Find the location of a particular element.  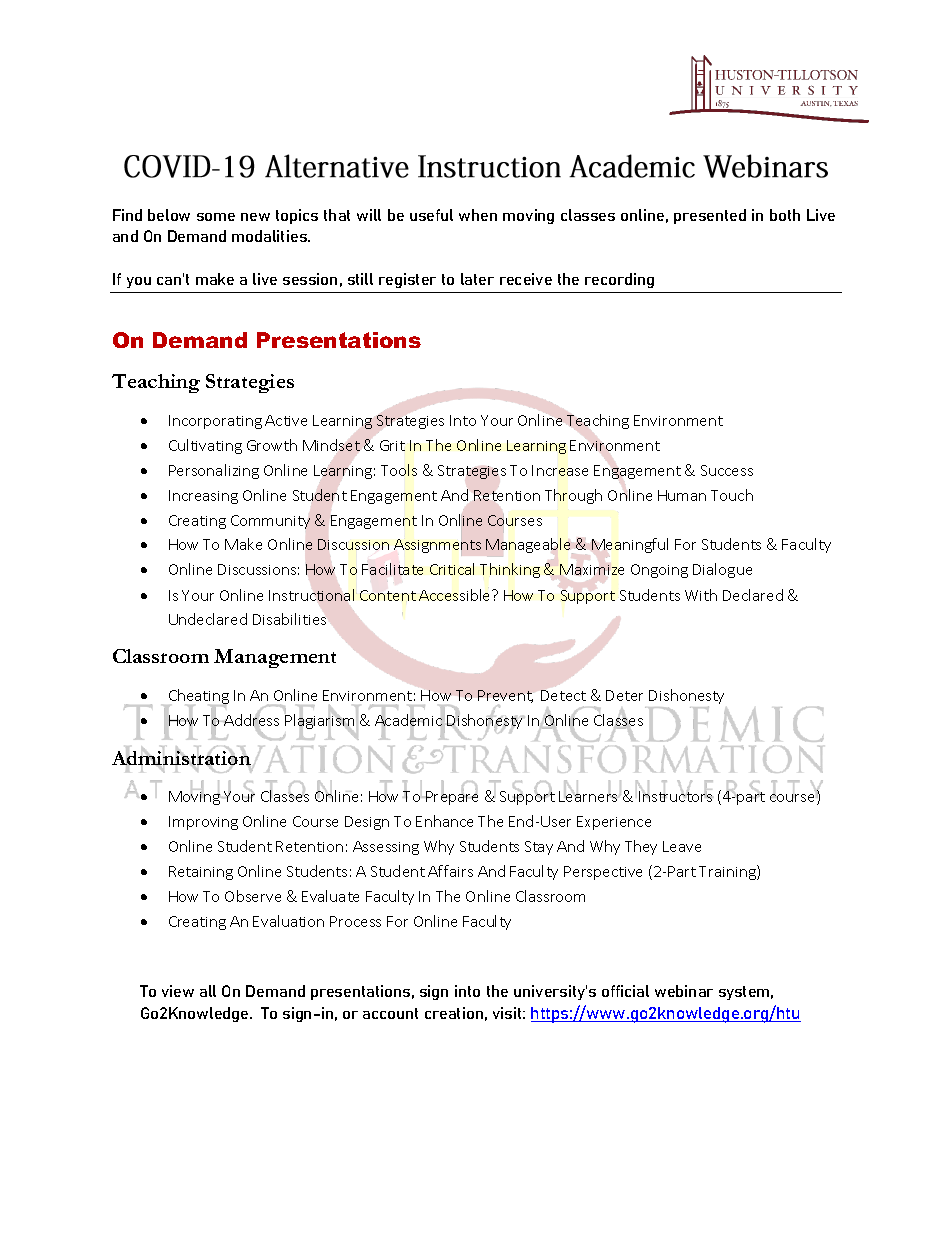

Prepare is located at coordinates (451, 797).
